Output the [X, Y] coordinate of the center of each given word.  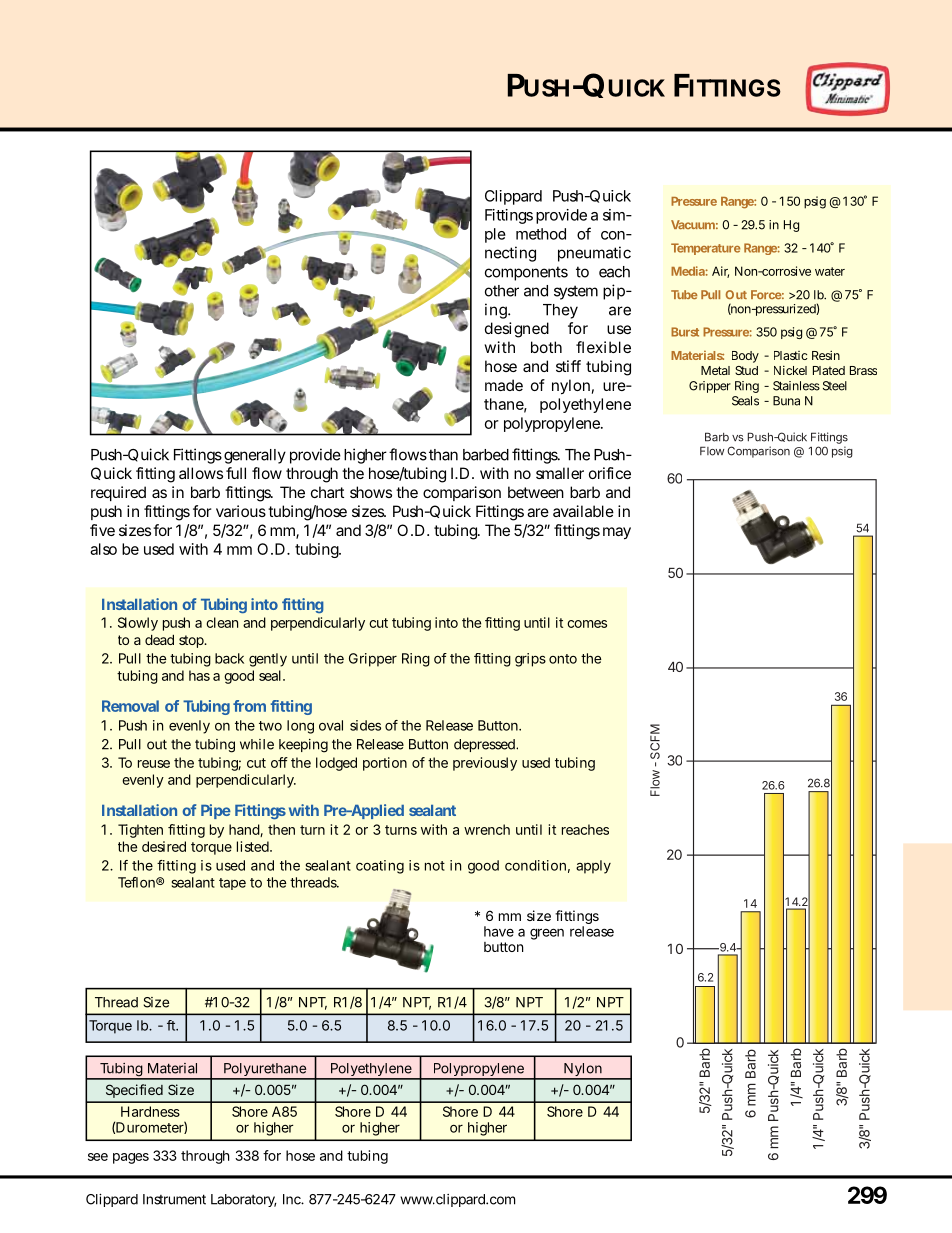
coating [380, 867]
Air [720, 272]
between [536, 492]
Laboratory [244, 1200]
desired [164, 846]
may [617, 533]
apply [593, 867]
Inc [293, 1199]
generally [255, 456]
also [103, 549]
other [502, 291]
